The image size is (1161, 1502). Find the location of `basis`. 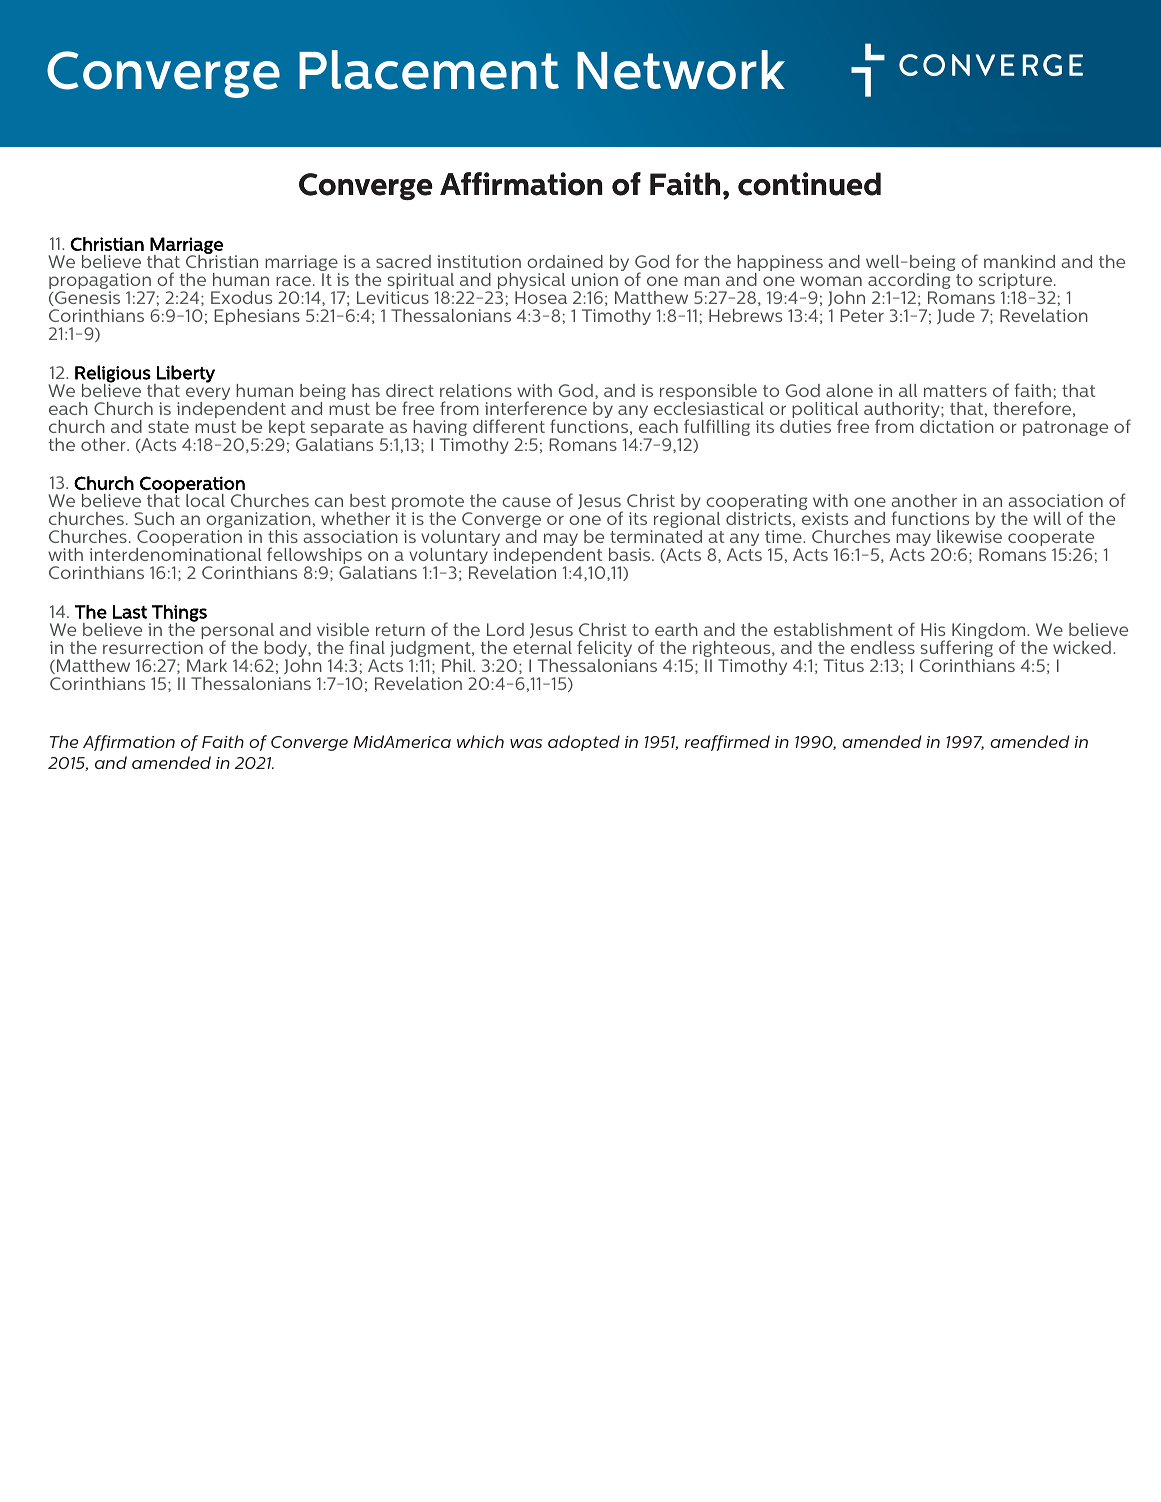

basis is located at coordinates (631, 554).
